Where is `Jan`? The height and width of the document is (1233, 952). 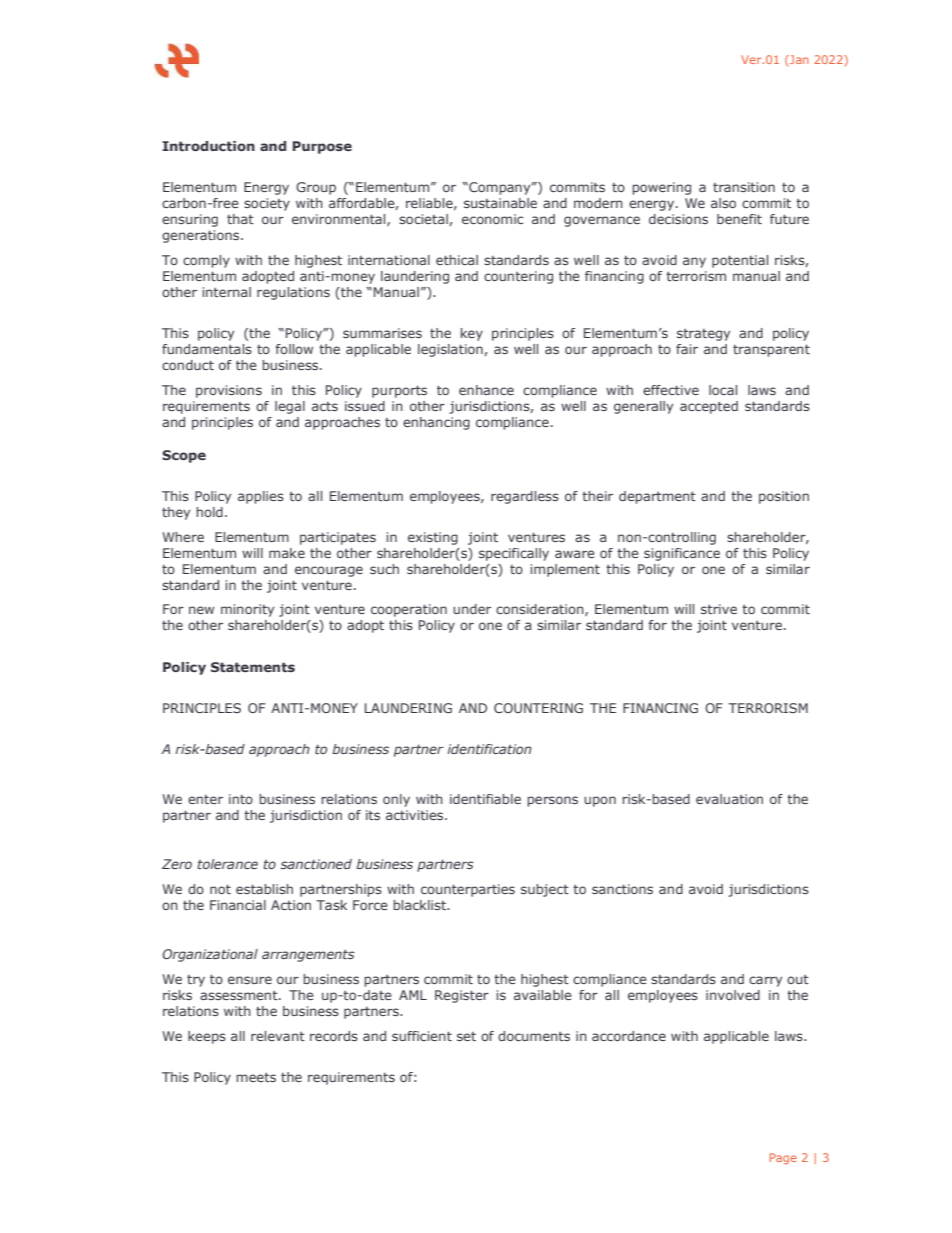
Jan is located at coordinates (798, 59).
